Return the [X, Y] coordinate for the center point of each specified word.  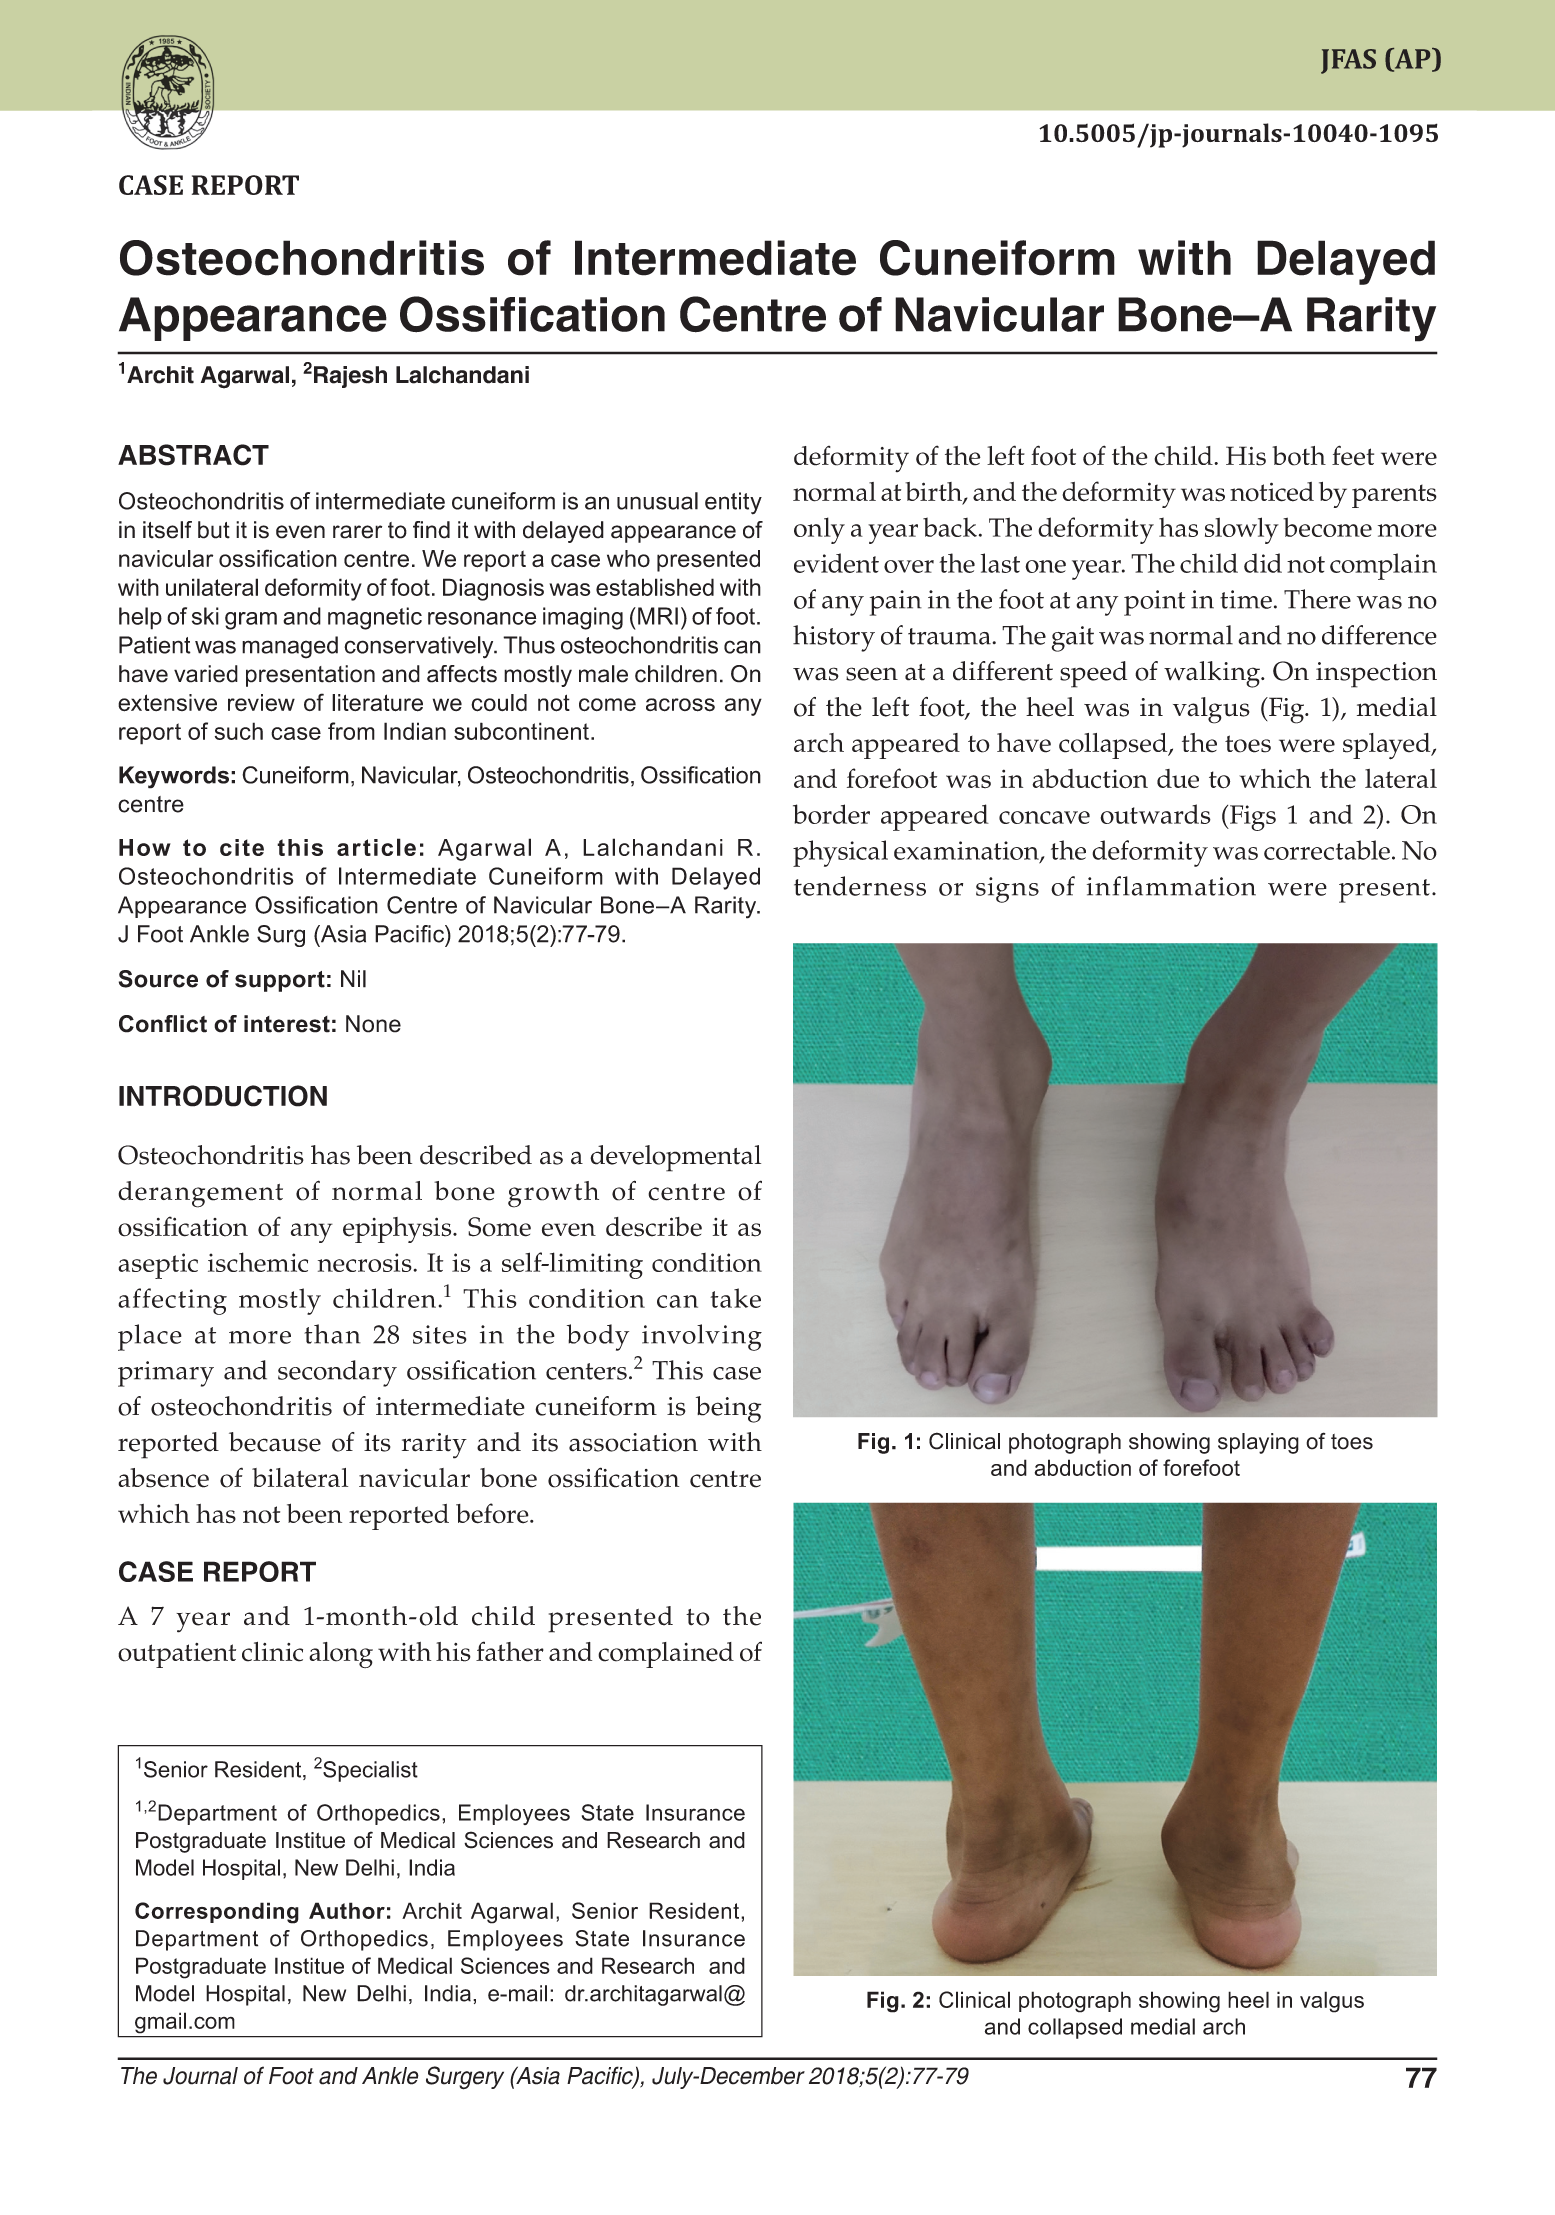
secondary [337, 1373]
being [728, 1409]
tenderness [860, 886]
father [510, 1651]
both [1299, 456]
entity [733, 503]
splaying [1258, 1443]
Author [347, 1910]
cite [242, 847]
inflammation [1171, 886]
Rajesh [350, 377]
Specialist [370, 1771]
